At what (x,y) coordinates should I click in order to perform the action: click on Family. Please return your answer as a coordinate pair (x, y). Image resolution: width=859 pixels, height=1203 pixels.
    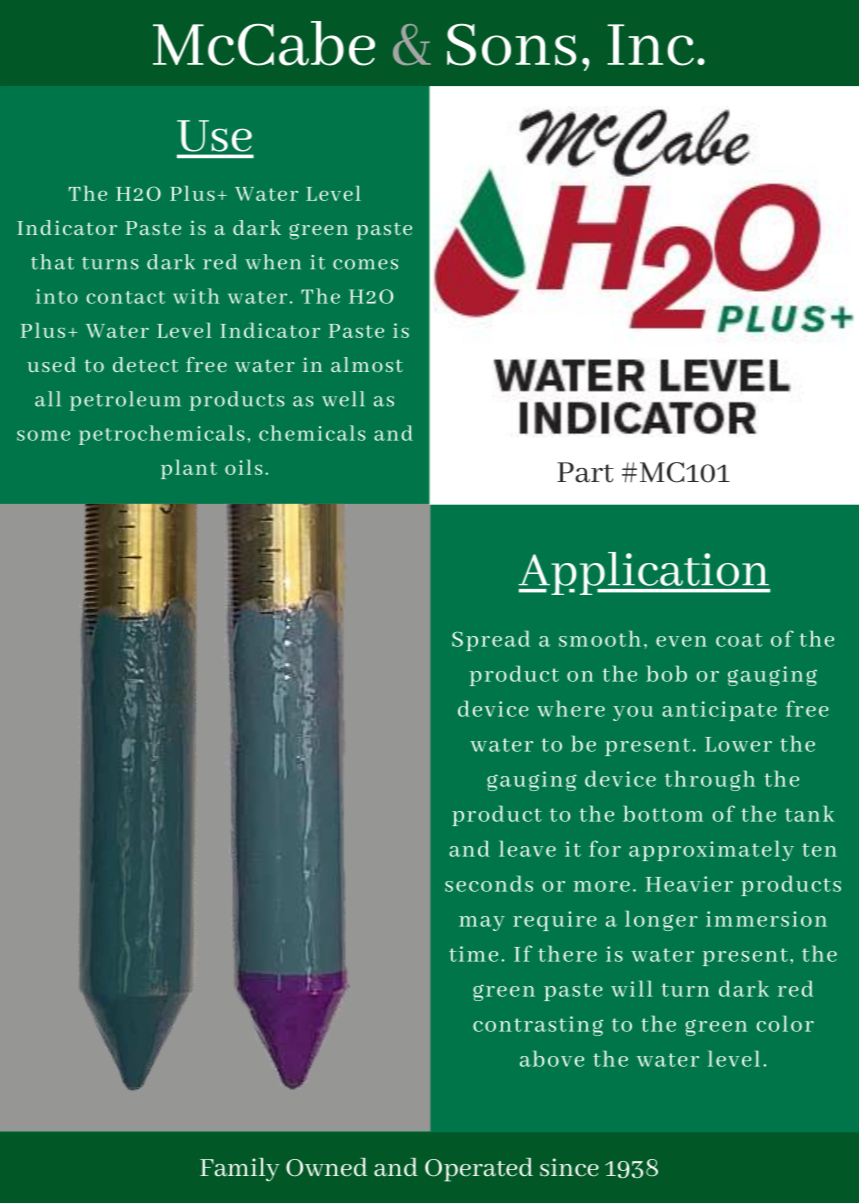
    Looking at the image, I should click on (240, 1170).
